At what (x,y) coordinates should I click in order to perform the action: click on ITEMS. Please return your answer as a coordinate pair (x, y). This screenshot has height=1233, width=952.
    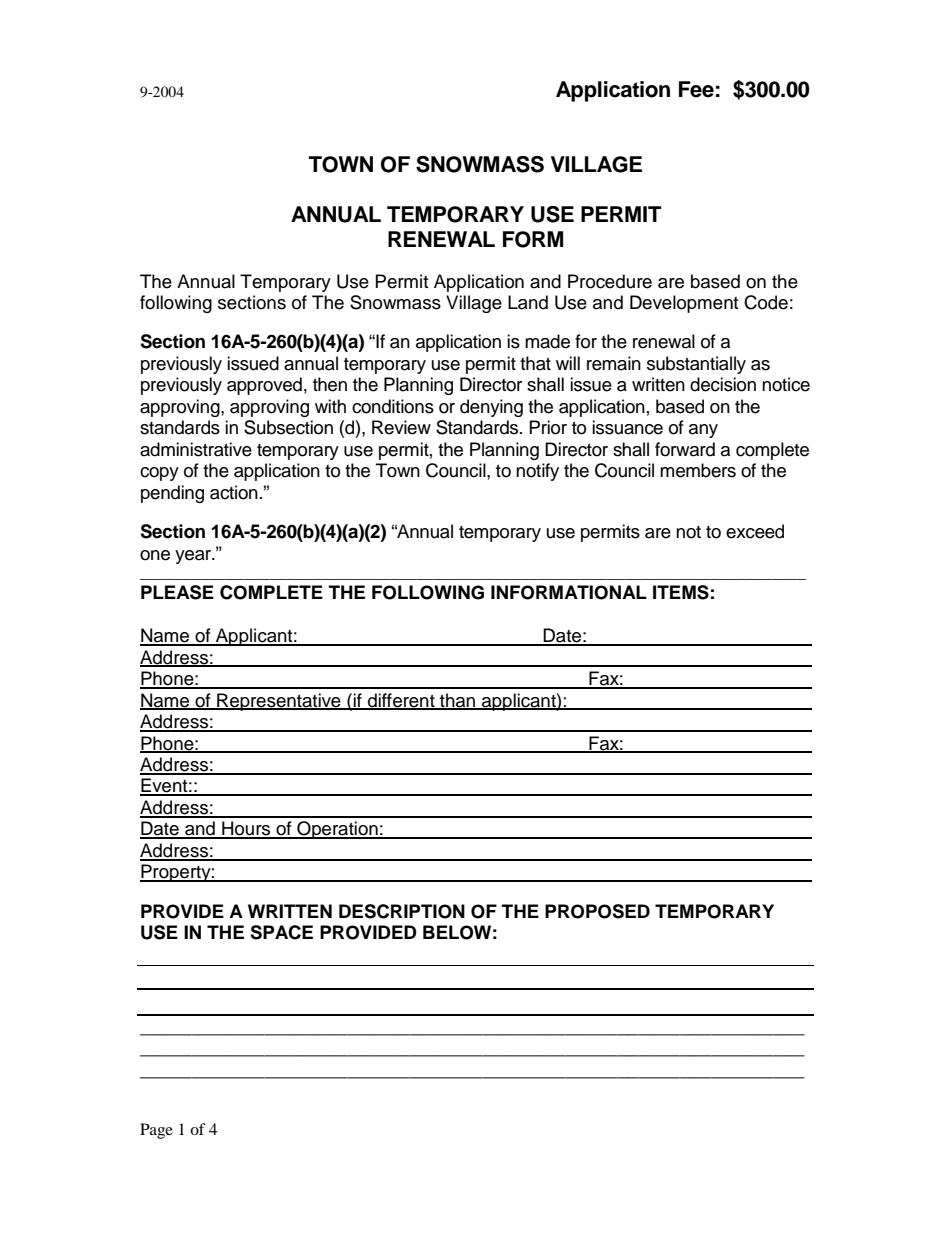
    Looking at the image, I should click on (681, 592).
